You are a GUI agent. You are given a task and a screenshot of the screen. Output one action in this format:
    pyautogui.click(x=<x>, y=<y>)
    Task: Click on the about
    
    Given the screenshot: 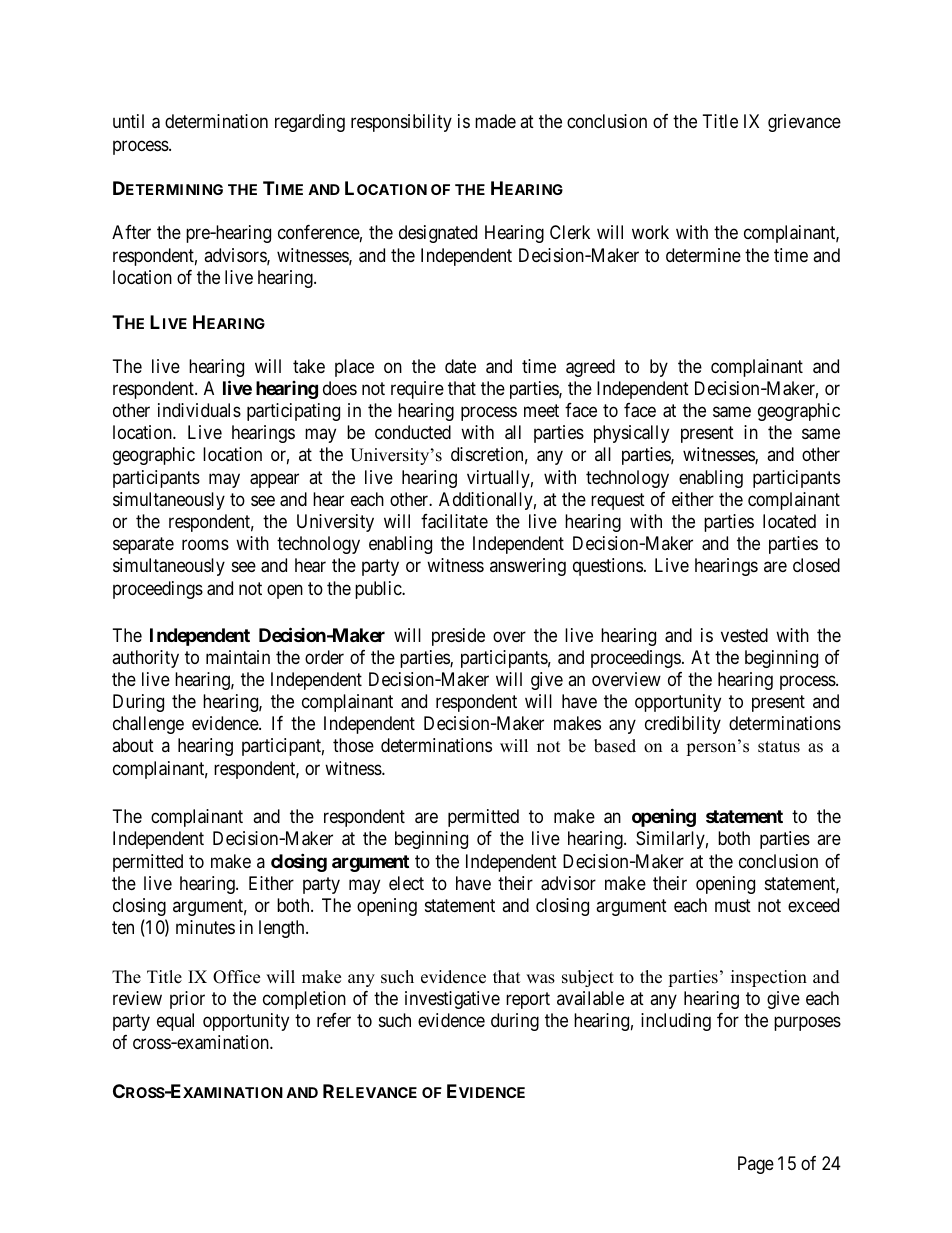 What is the action you would take?
    pyautogui.click(x=133, y=745)
